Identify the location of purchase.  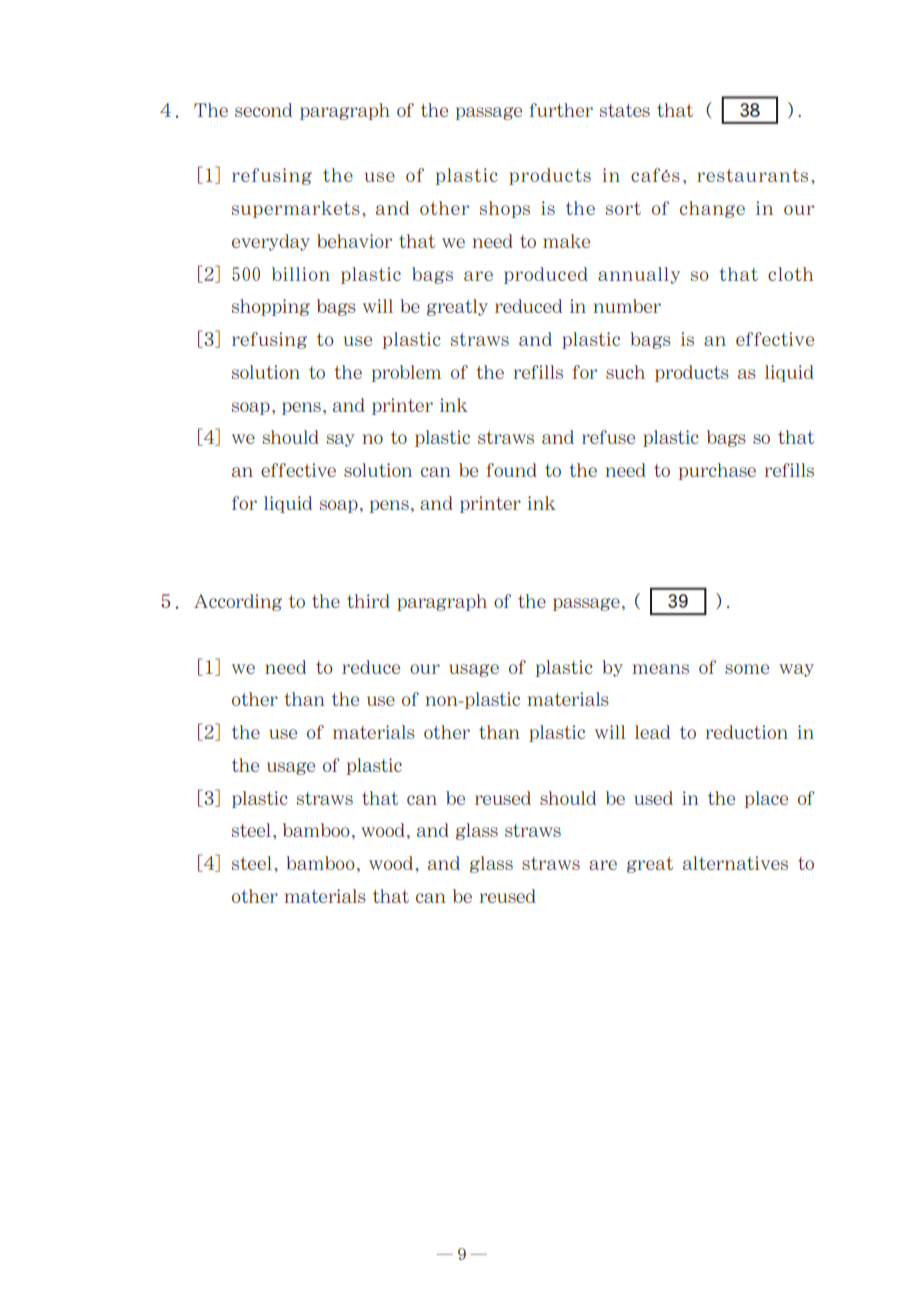
(717, 471).
